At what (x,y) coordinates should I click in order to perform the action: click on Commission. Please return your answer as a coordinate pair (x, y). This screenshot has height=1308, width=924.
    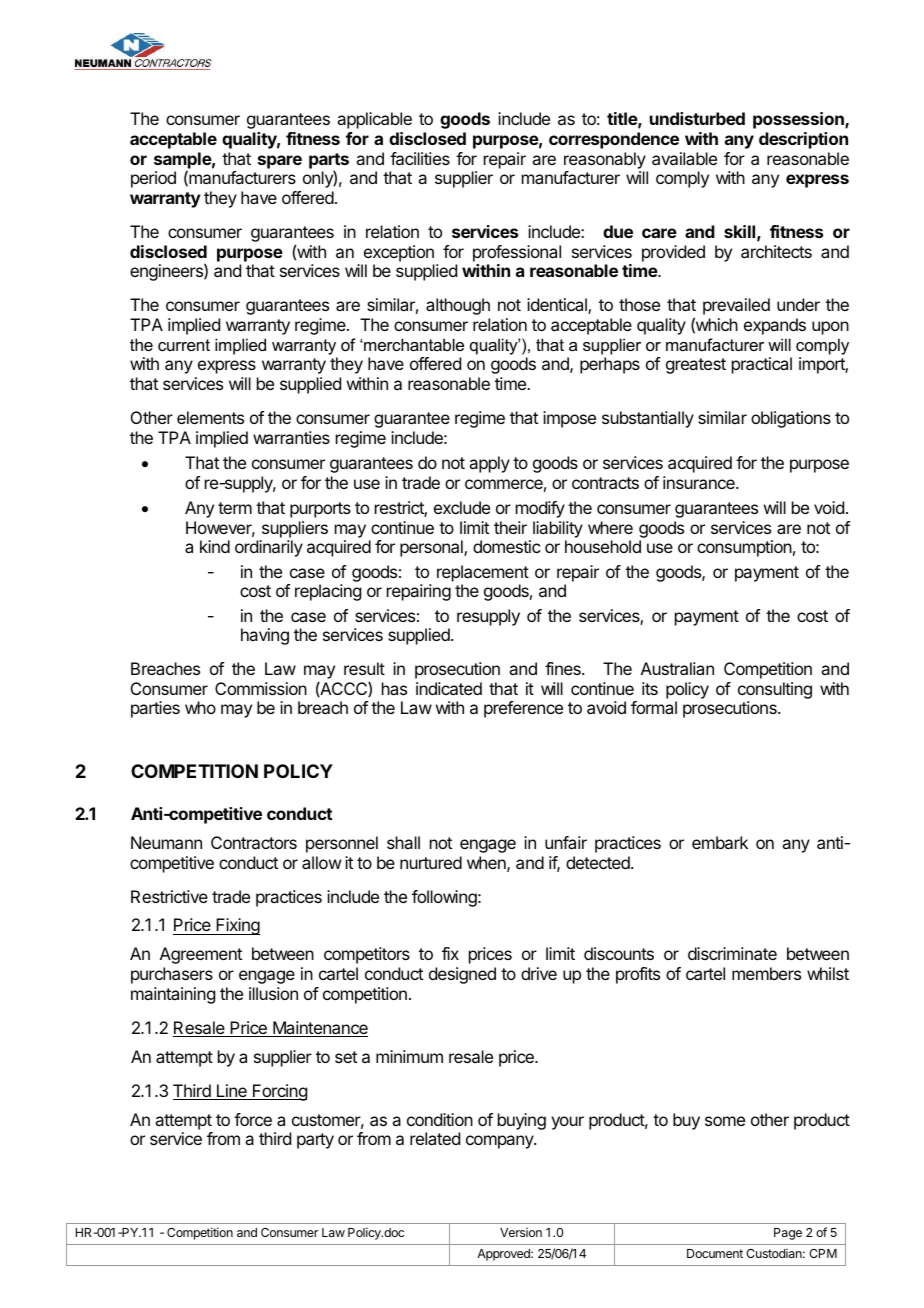
    Looking at the image, I should click on (261, 688).
